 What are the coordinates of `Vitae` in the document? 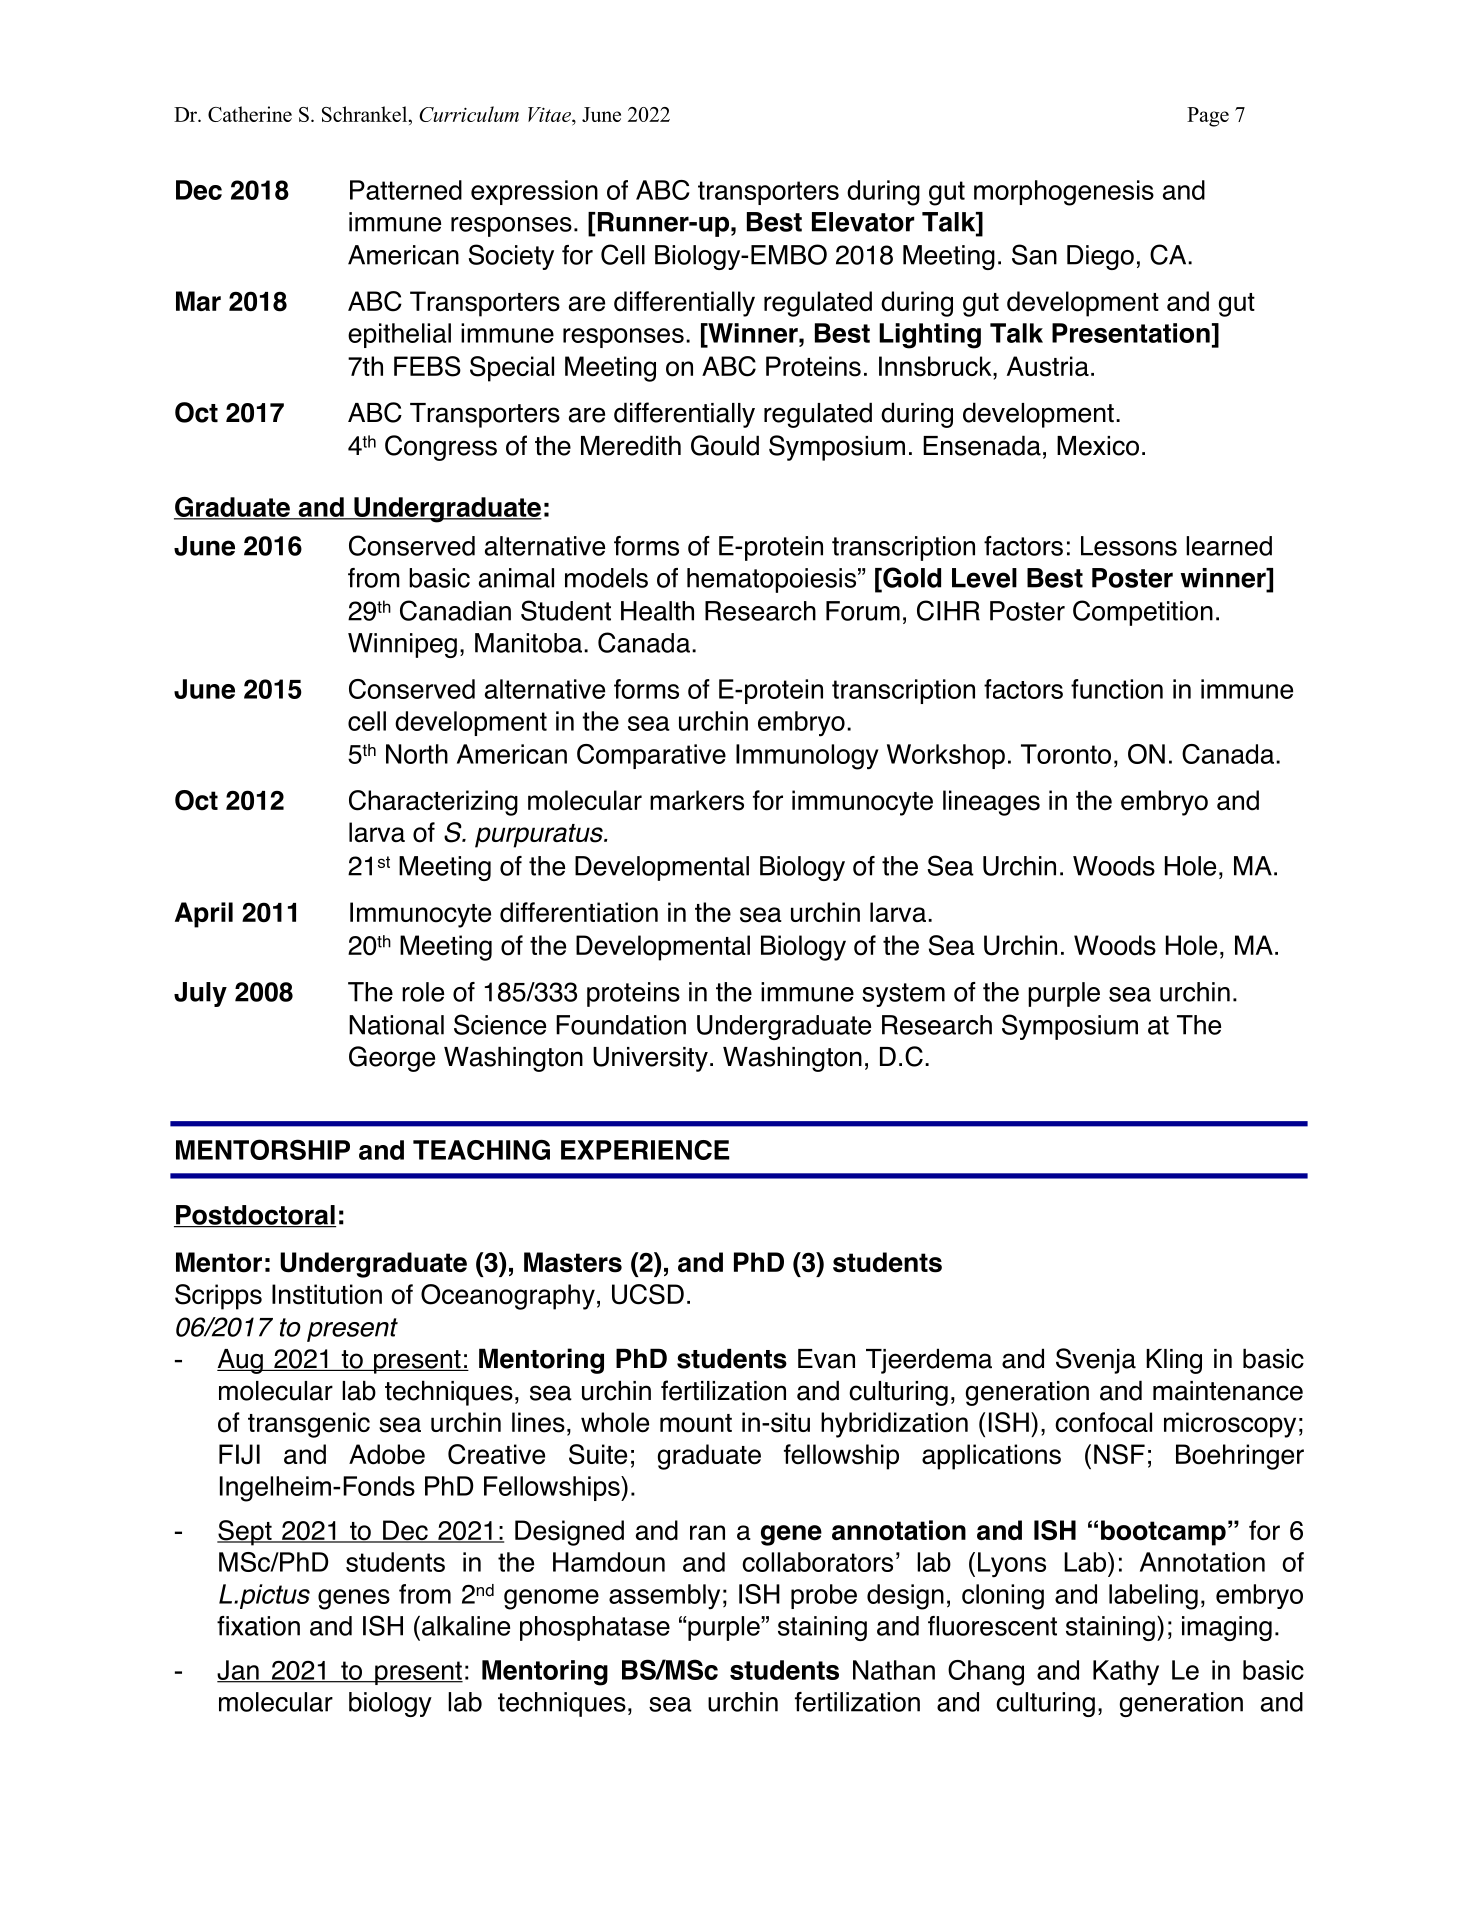 It's located at (550, 116).
